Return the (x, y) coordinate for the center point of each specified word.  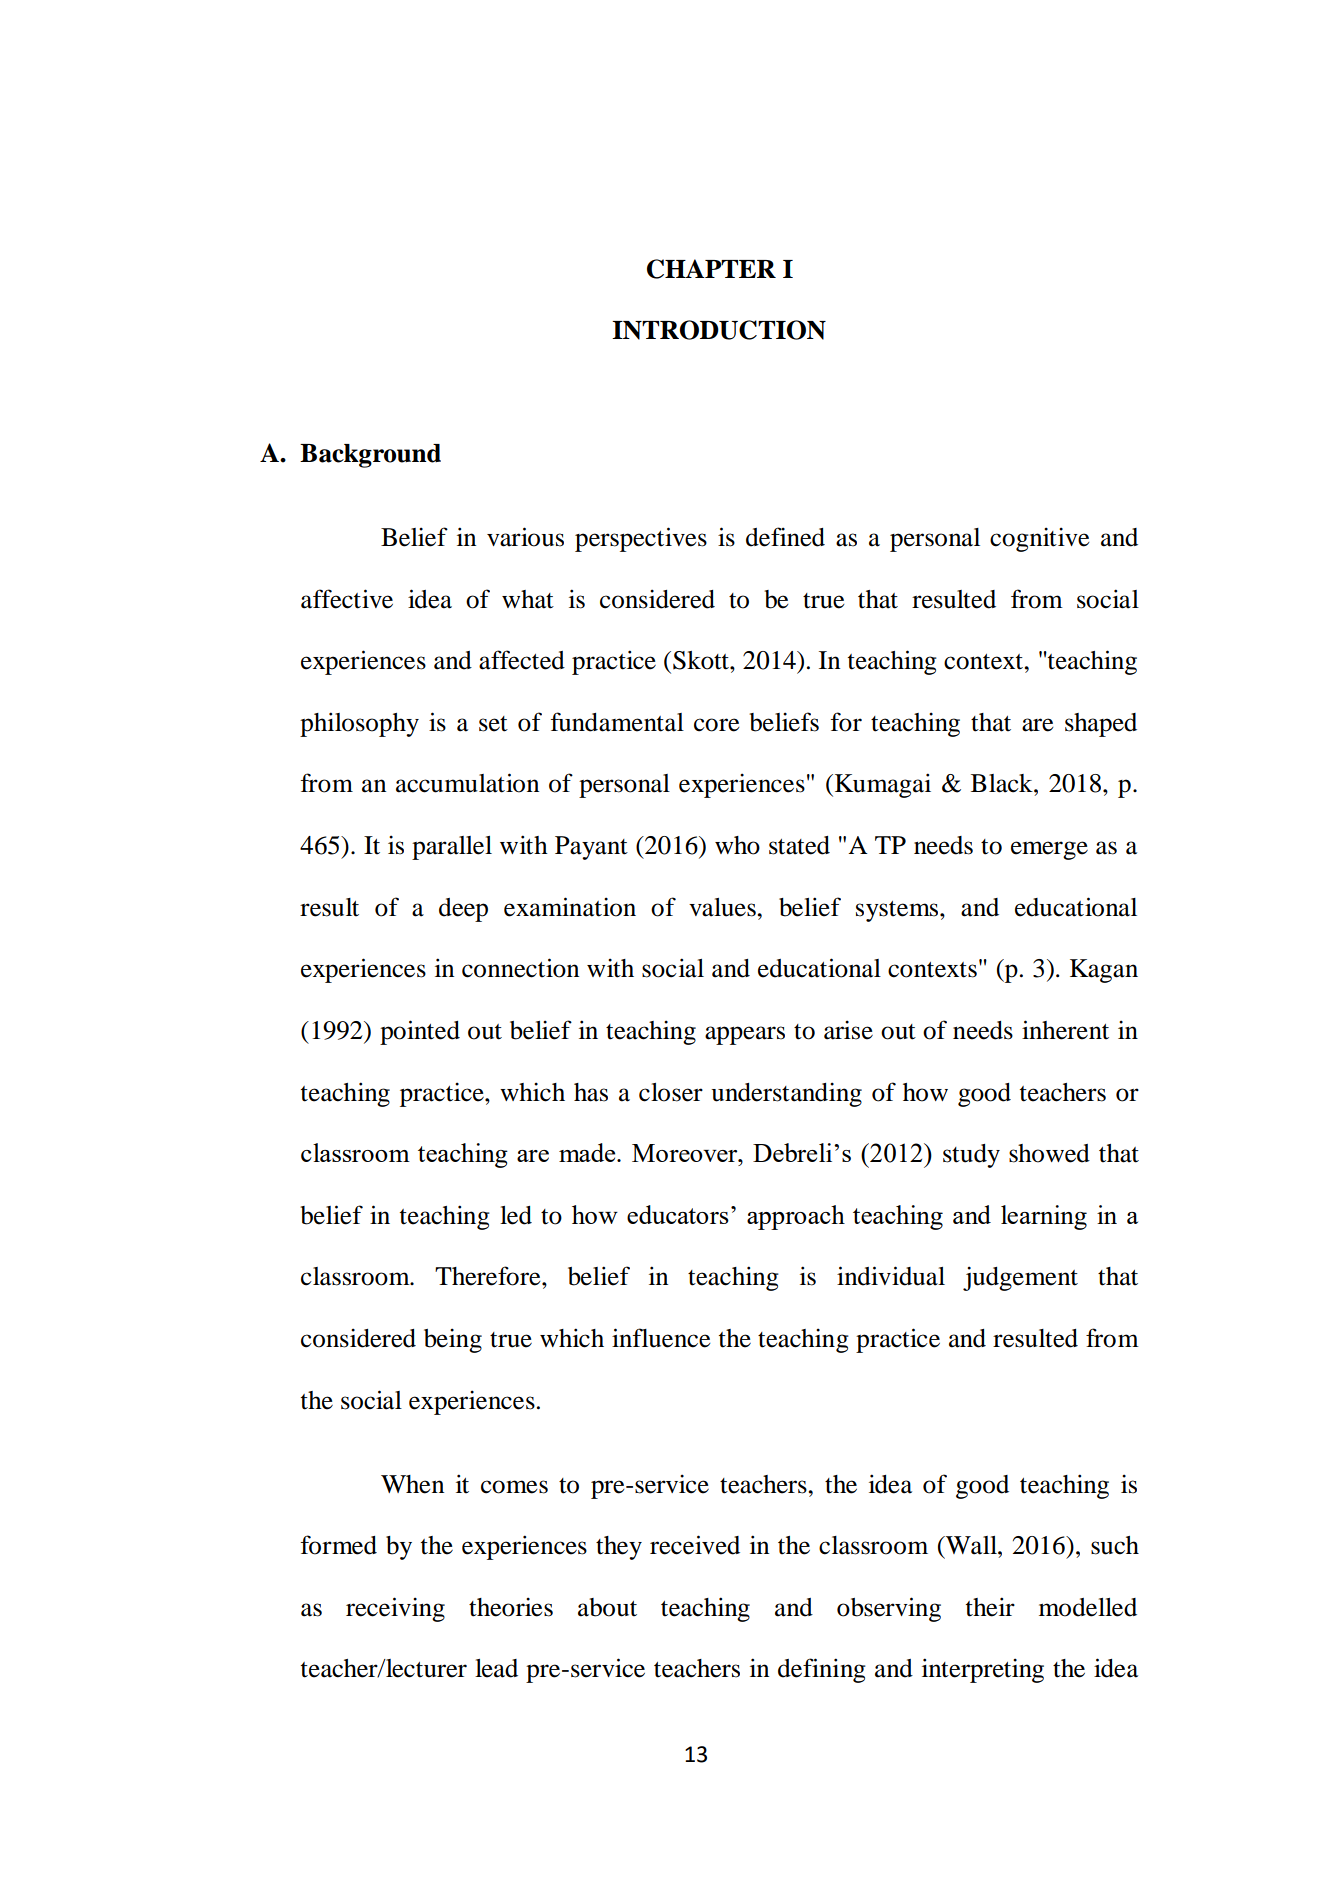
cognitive (1040, 539)
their (990, 1607)
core (717, 725)
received (695, 1545)
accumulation (467, 783)
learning (1044, 1217)
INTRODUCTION (719, 330)
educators (678, 1214)
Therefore (489, 1276)
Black (1003, 783)
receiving (395, 1609)
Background (370, 456)
